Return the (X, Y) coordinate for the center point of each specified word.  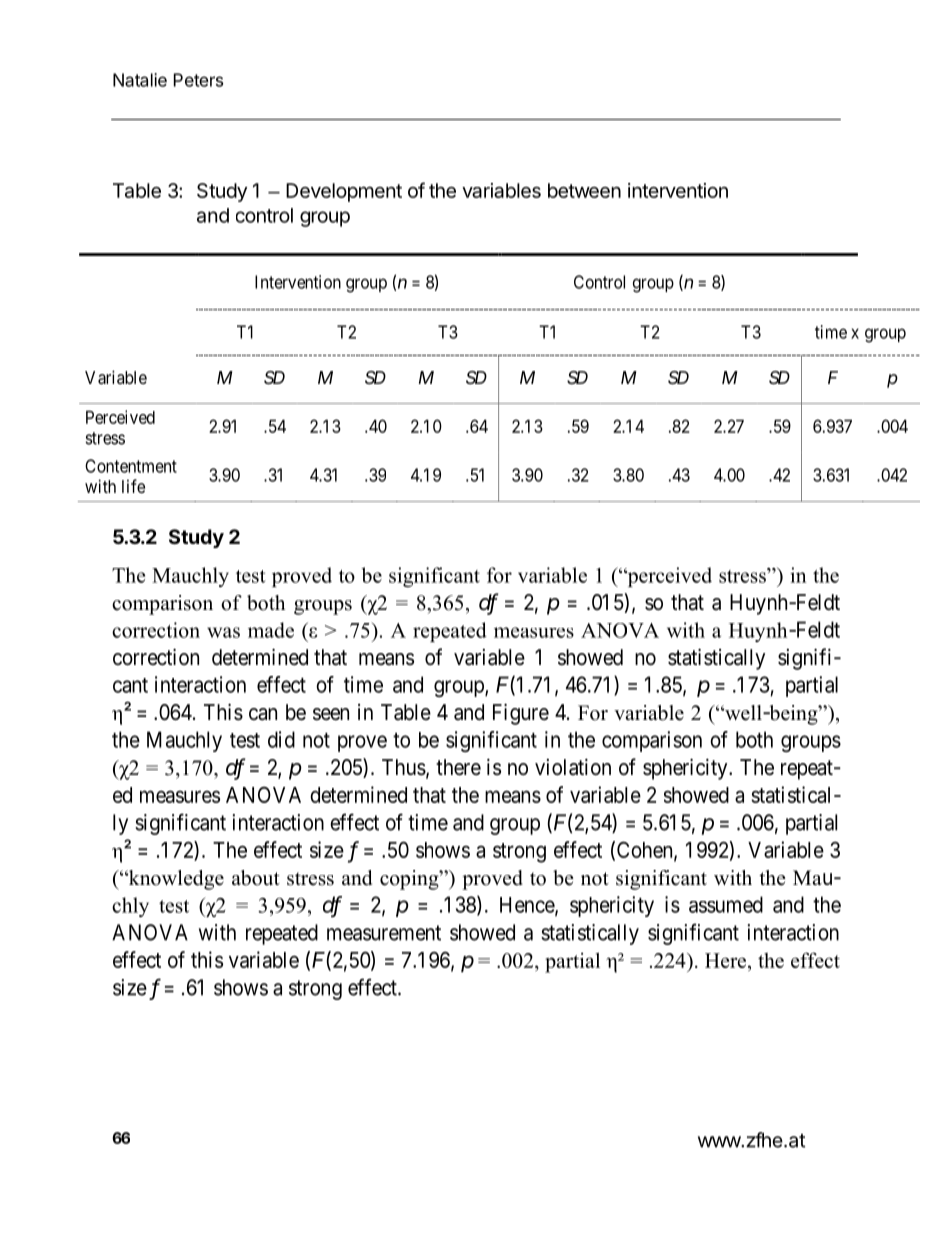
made (271, 630)
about (256, 878)
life (133, 486)
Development (344, 192)
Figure (521, 714)
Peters (198, 80)
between (584, 190)
